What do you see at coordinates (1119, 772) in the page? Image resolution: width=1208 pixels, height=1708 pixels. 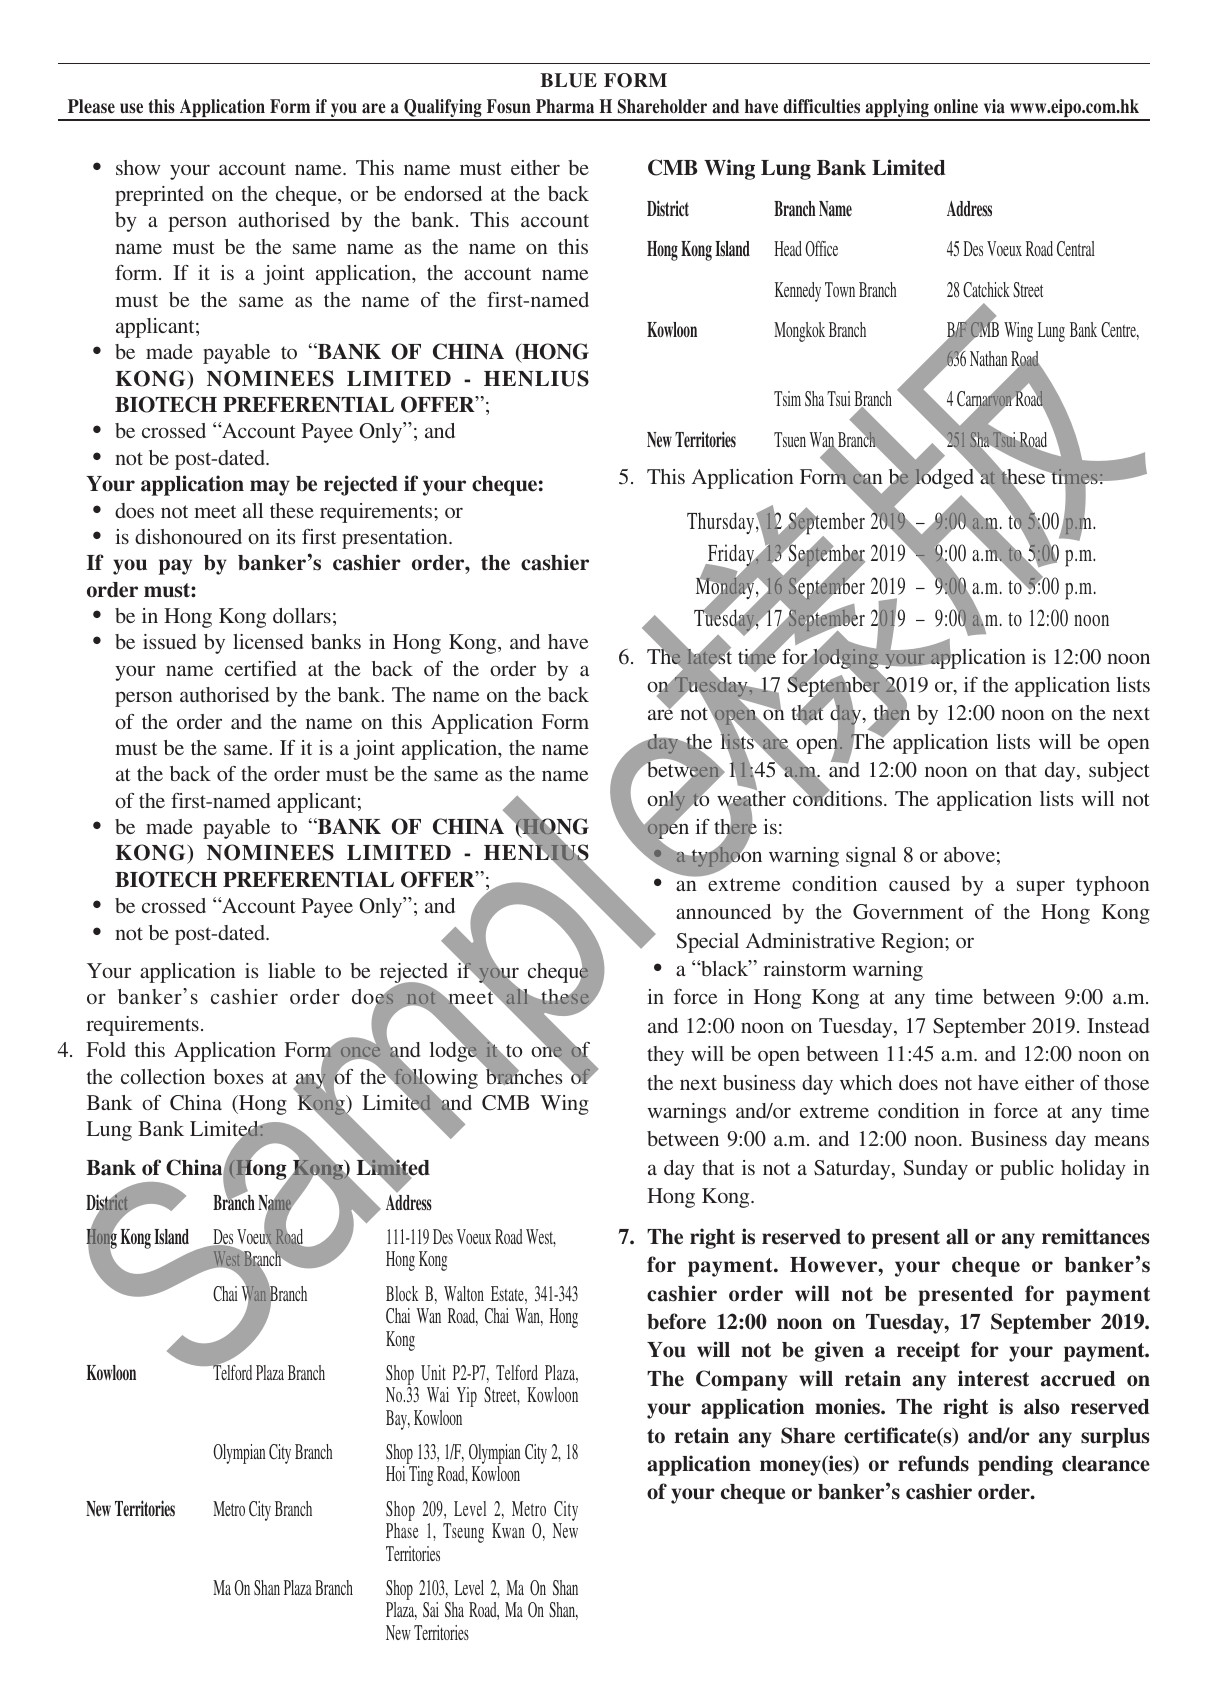 I see `subject` at bounding box center [1119, 772].
